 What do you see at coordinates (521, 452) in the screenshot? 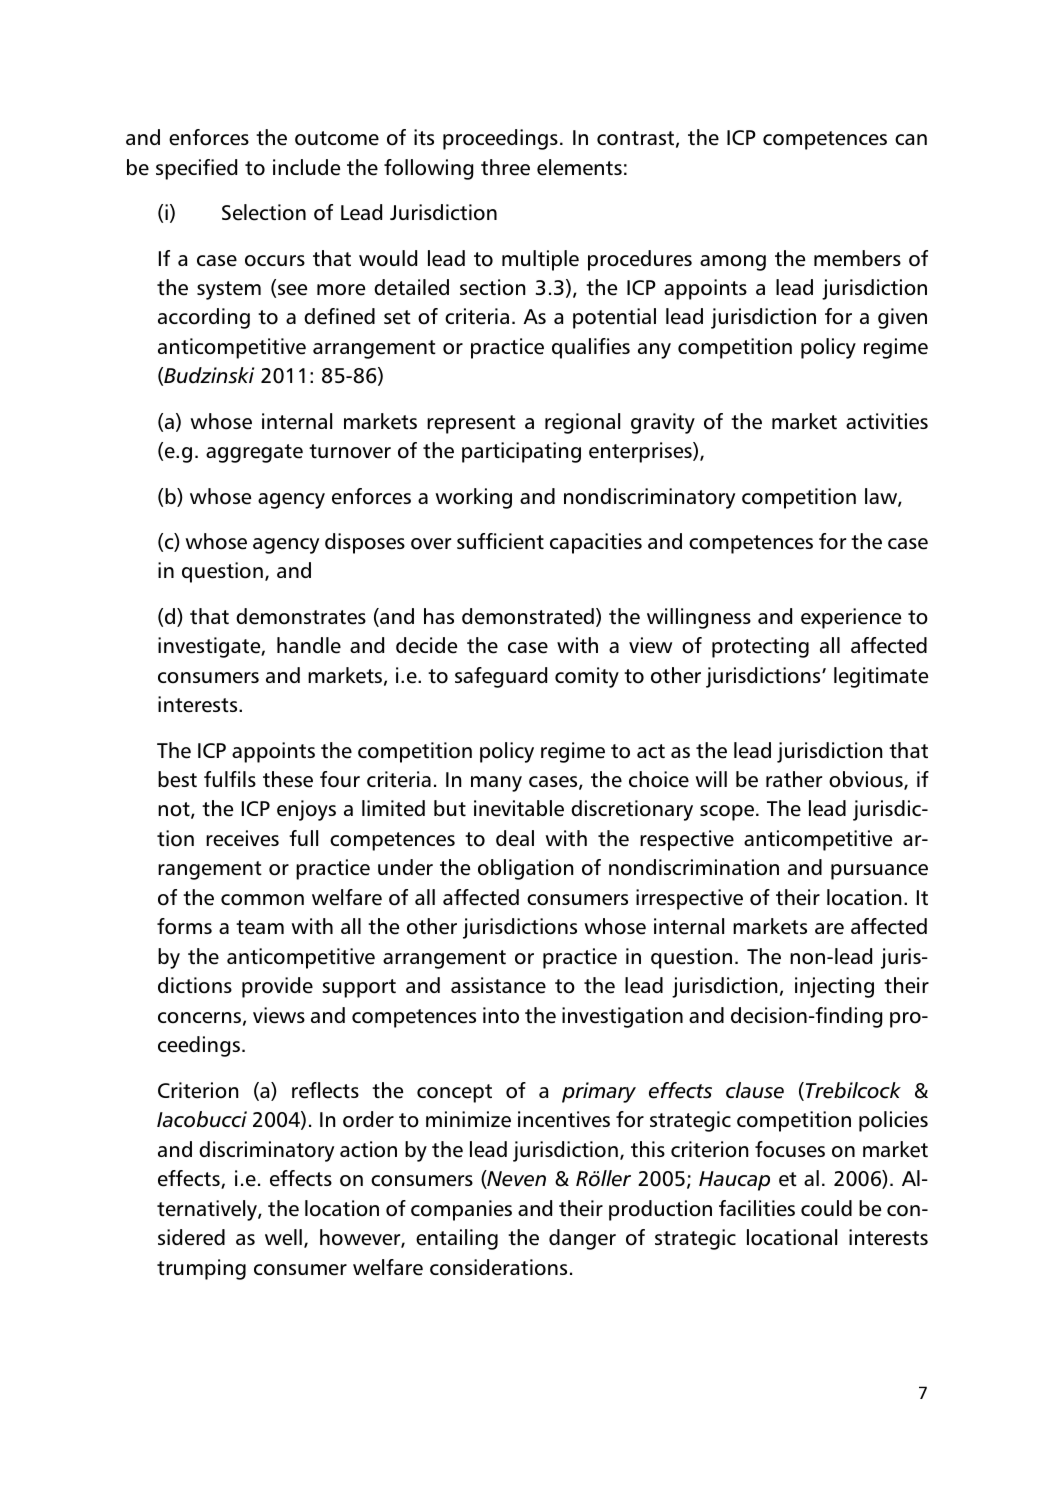
I see `participating` at bounding box center [521, 452].
